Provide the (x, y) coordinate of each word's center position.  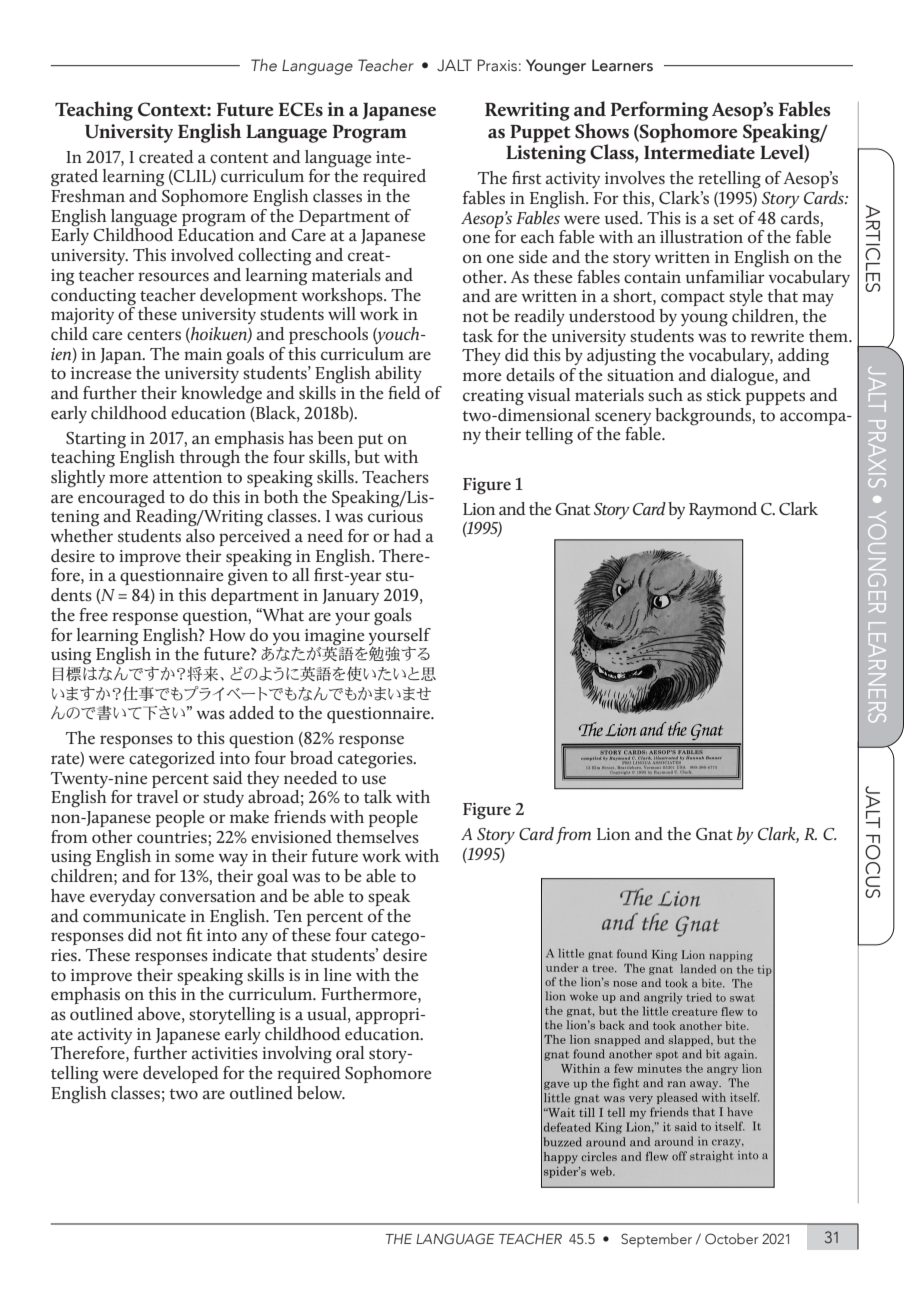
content (239, 158)
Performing (659, 111)
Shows (602, 131)
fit (194, 934)
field (404, 392)
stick (724, 395)
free (93, 614)
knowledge (221, 395)
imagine (335, 637)
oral (350, 1052)
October (732, 1239)
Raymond (723, 510)
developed (181, 1075)
